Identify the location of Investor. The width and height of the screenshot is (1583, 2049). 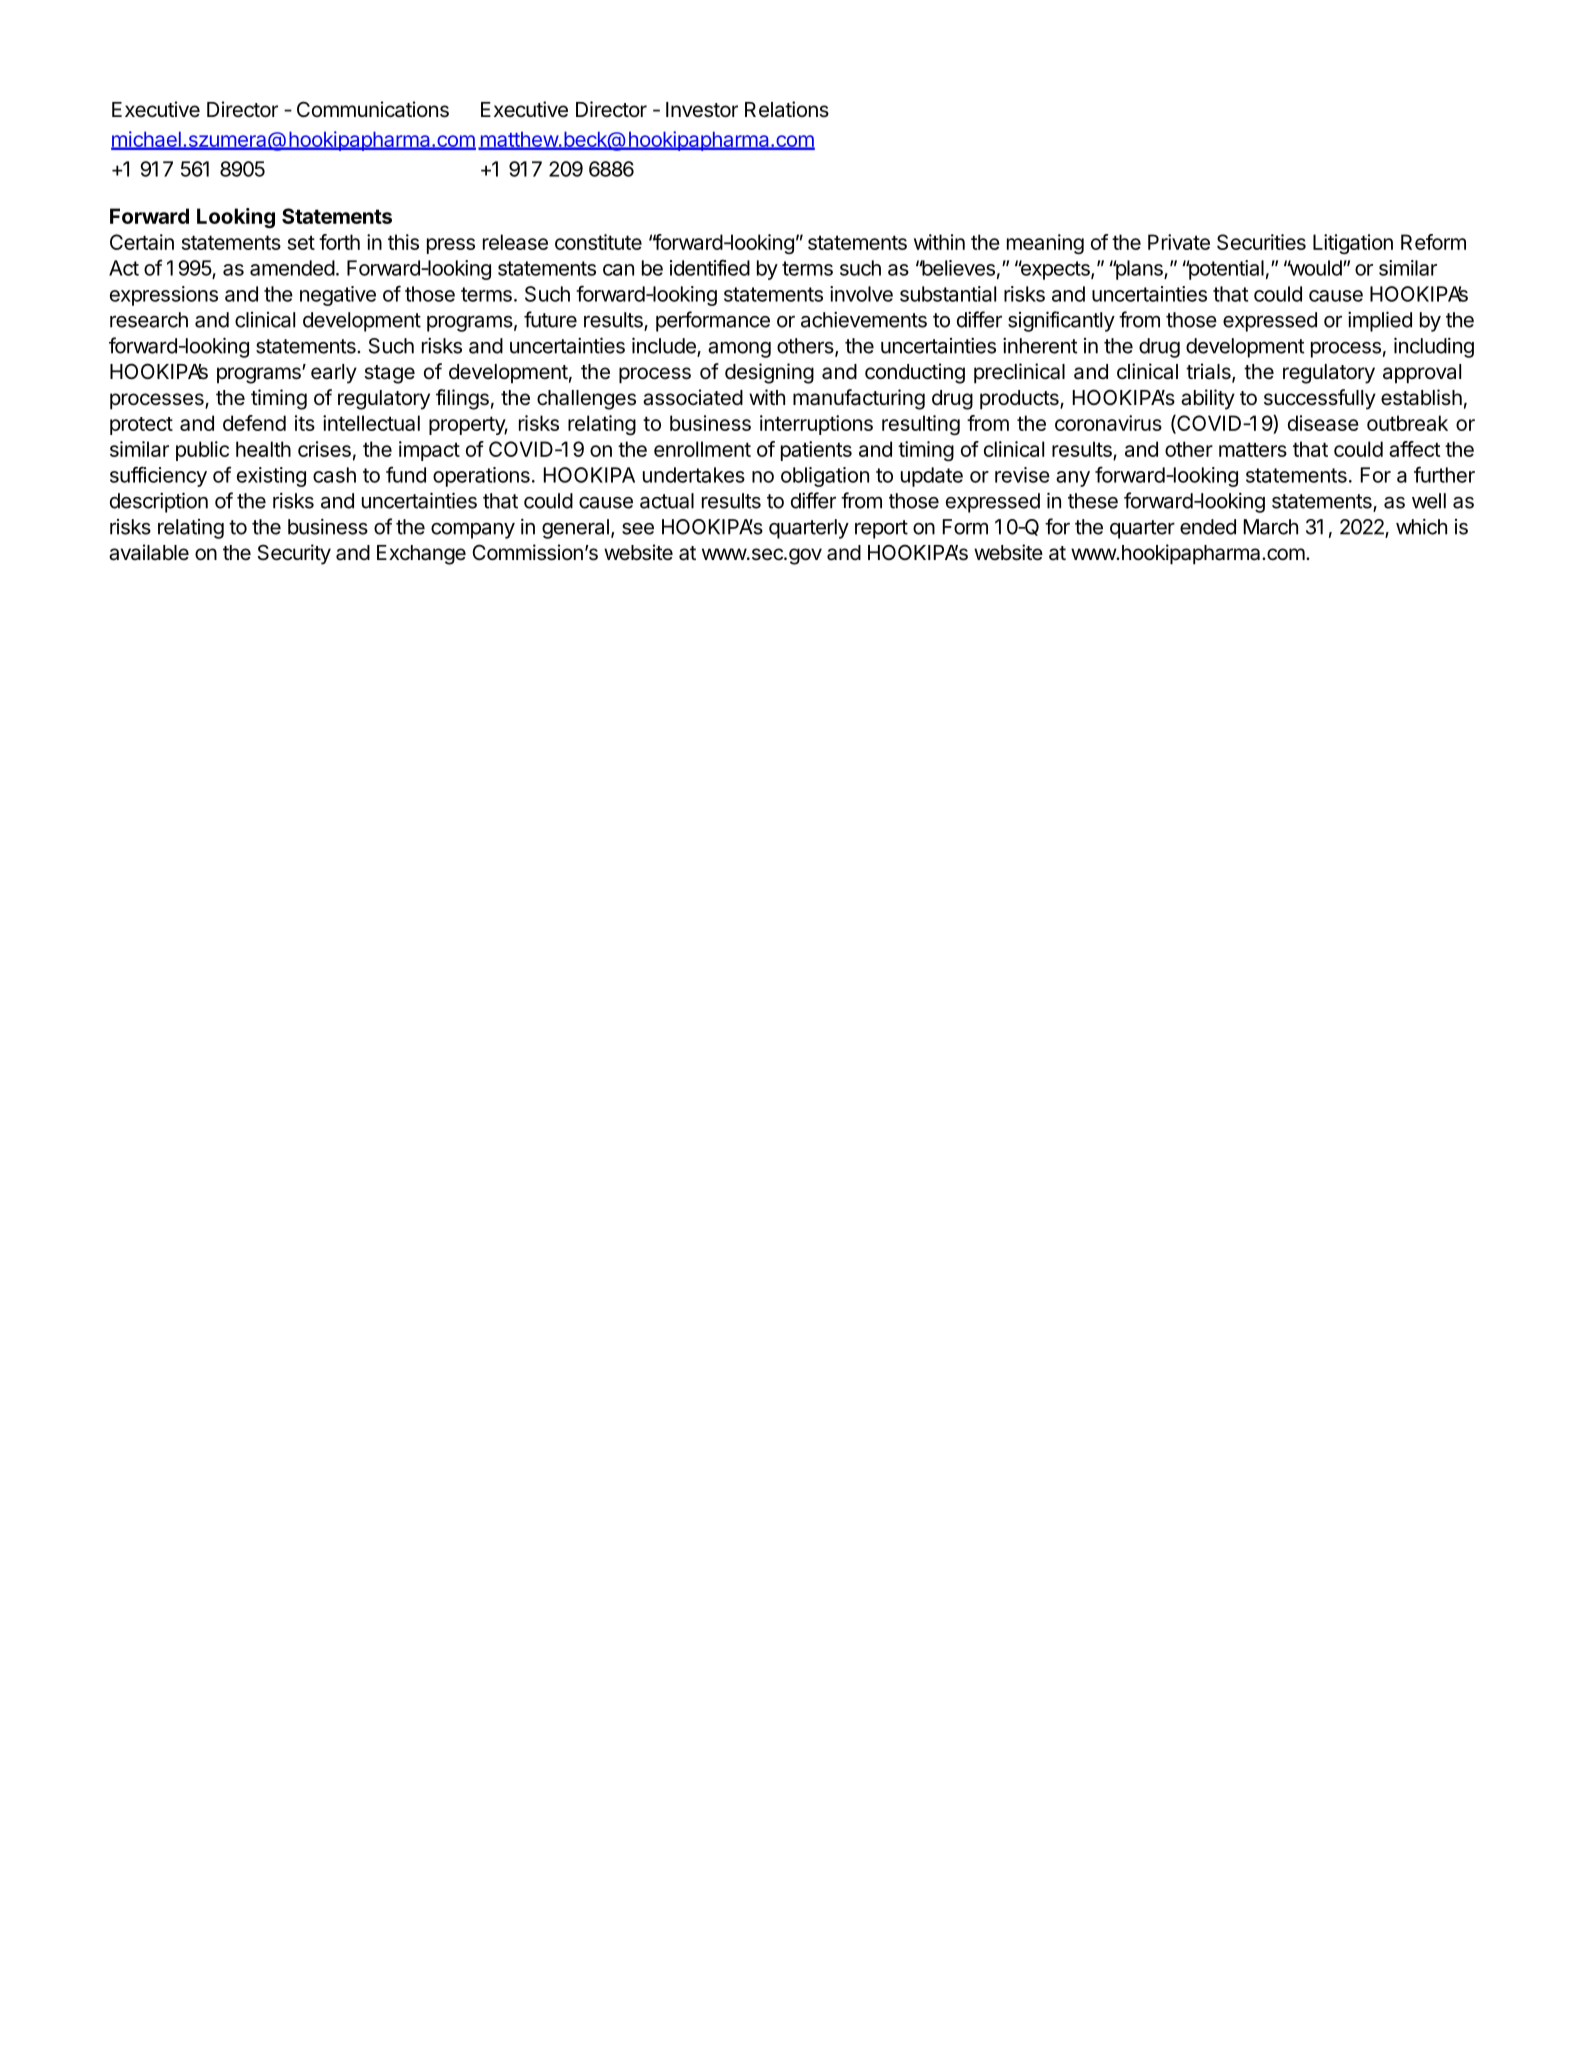
(702, 110).
